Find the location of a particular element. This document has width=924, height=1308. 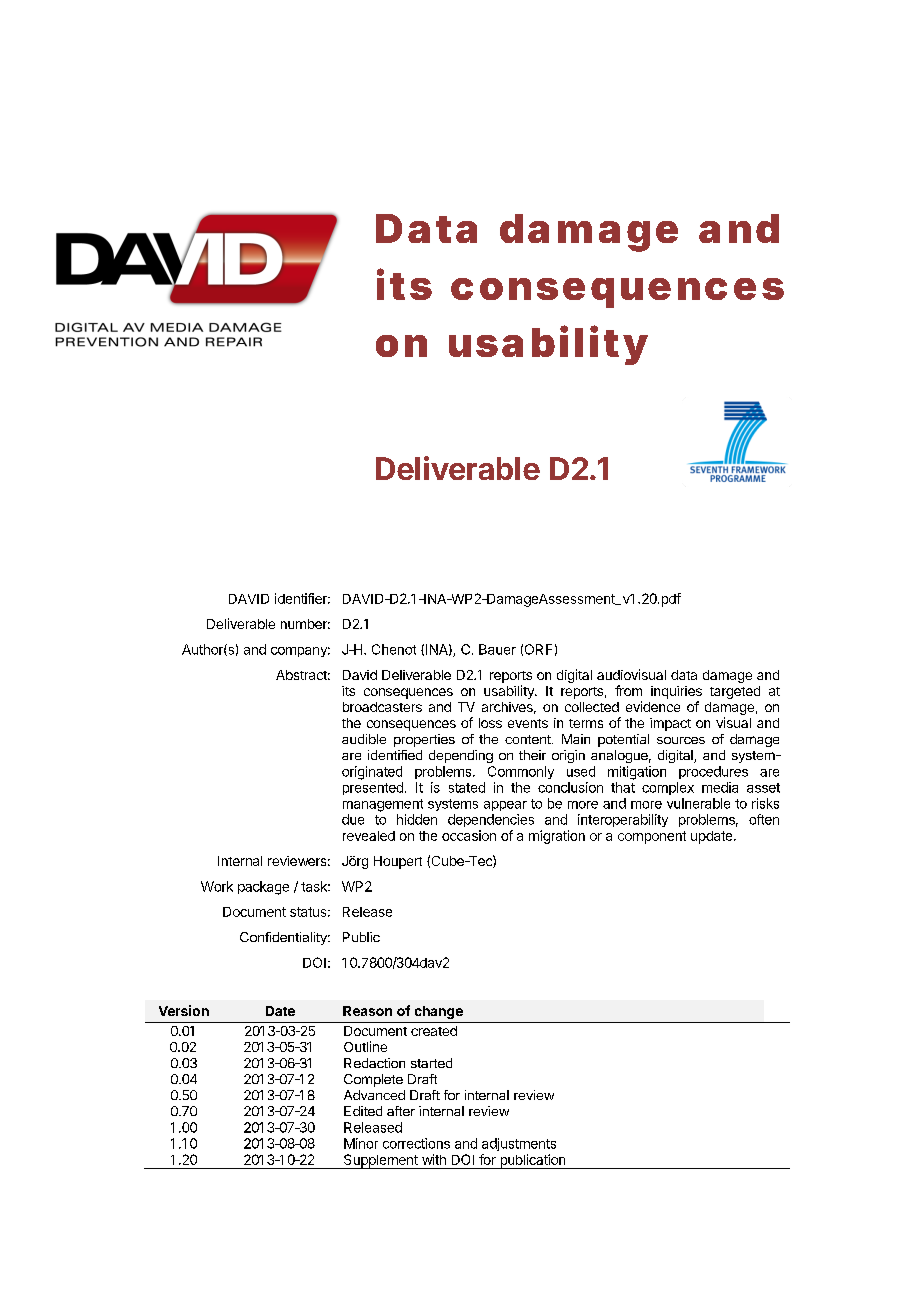

inquiries is located at coordinates (676, 692).
